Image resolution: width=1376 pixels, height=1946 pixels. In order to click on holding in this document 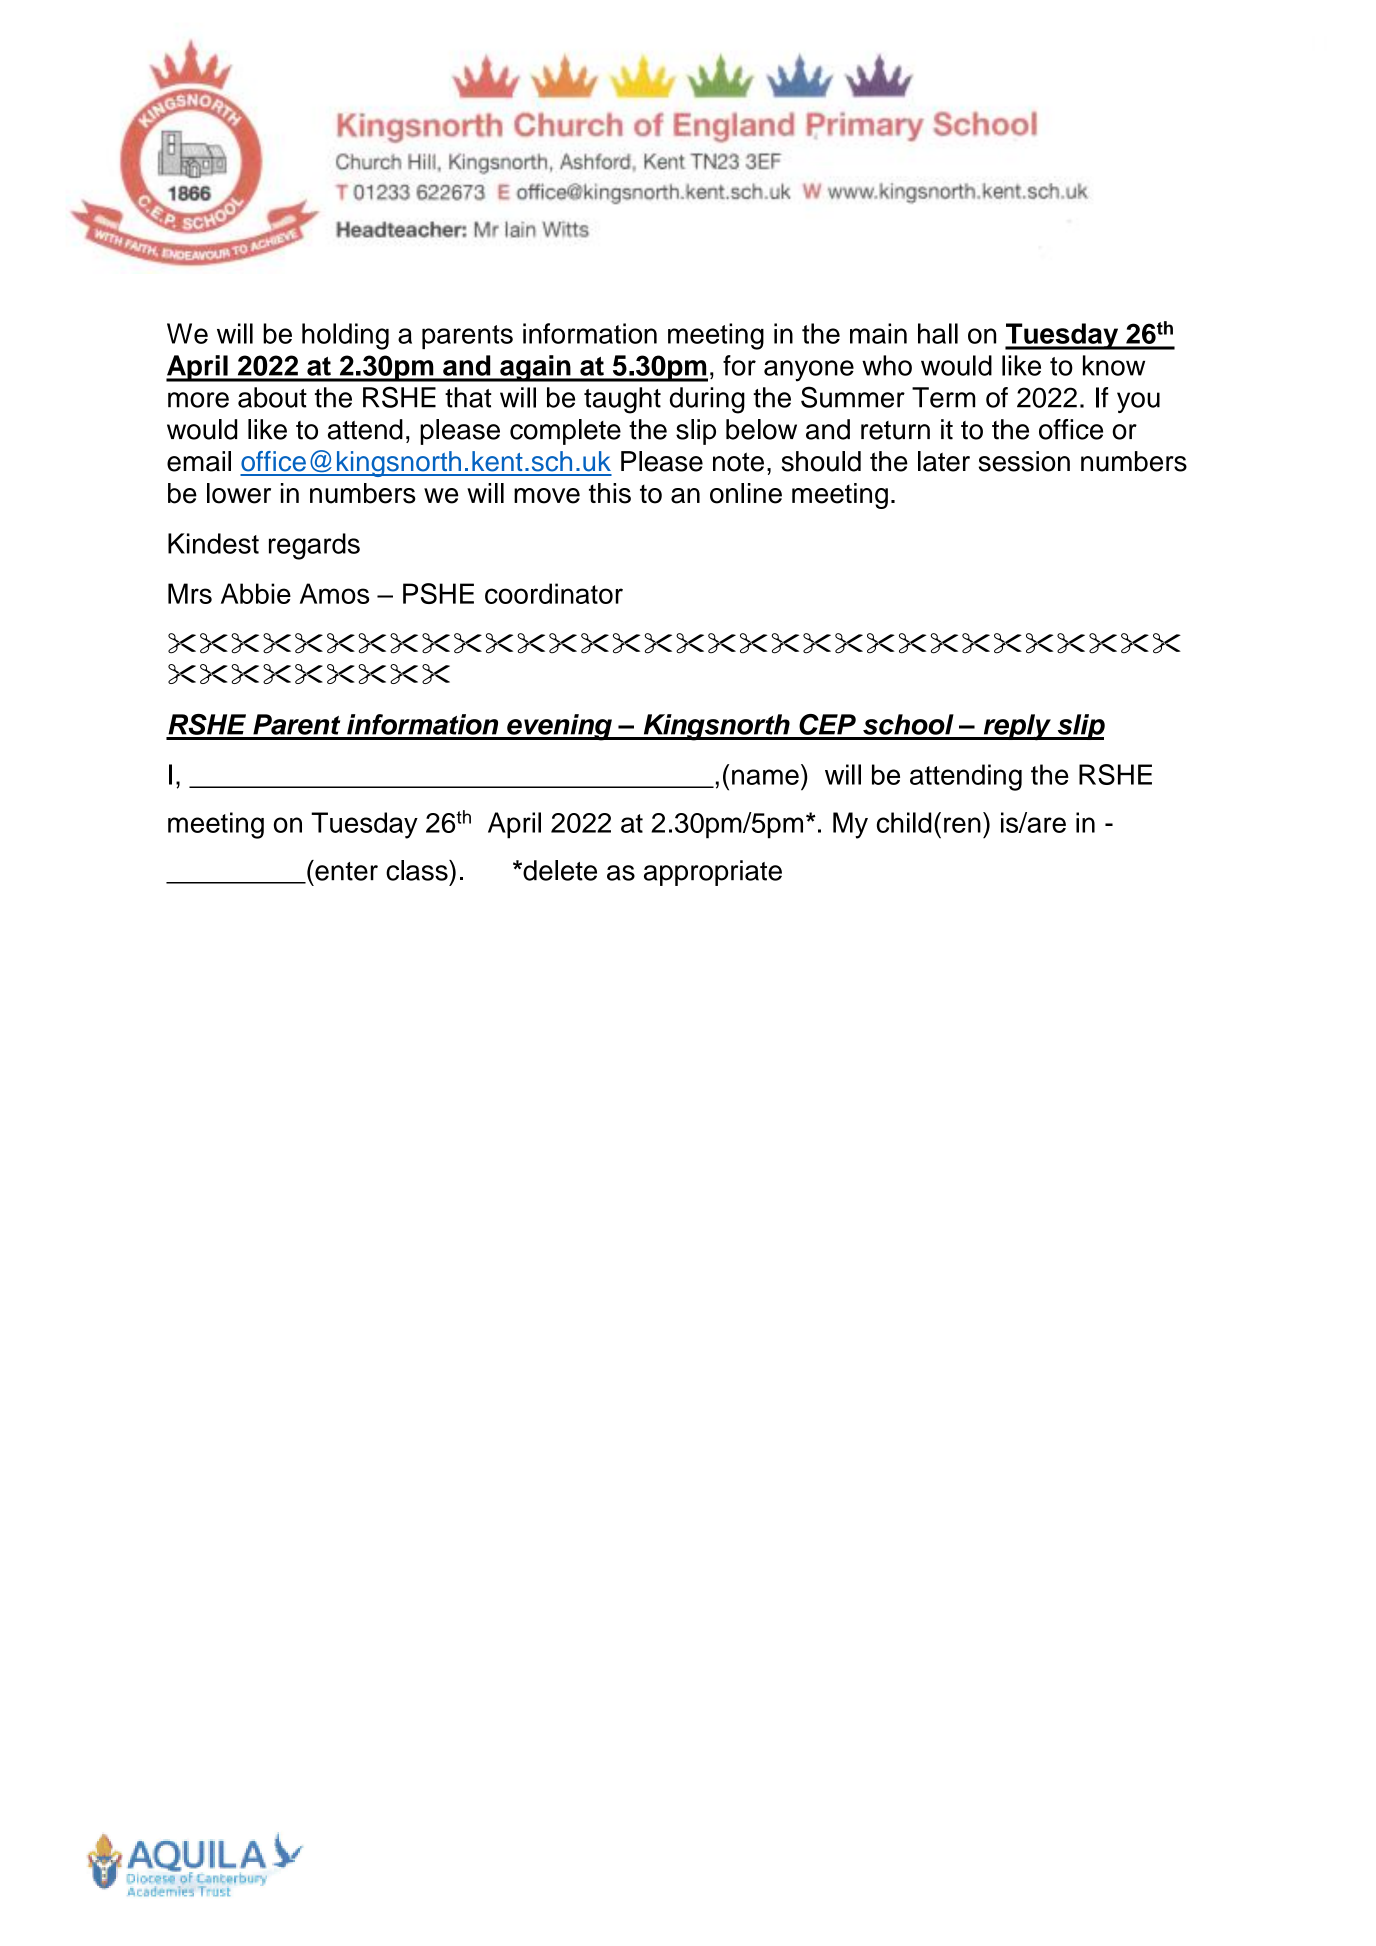, I will do `click(345, 336)`.
